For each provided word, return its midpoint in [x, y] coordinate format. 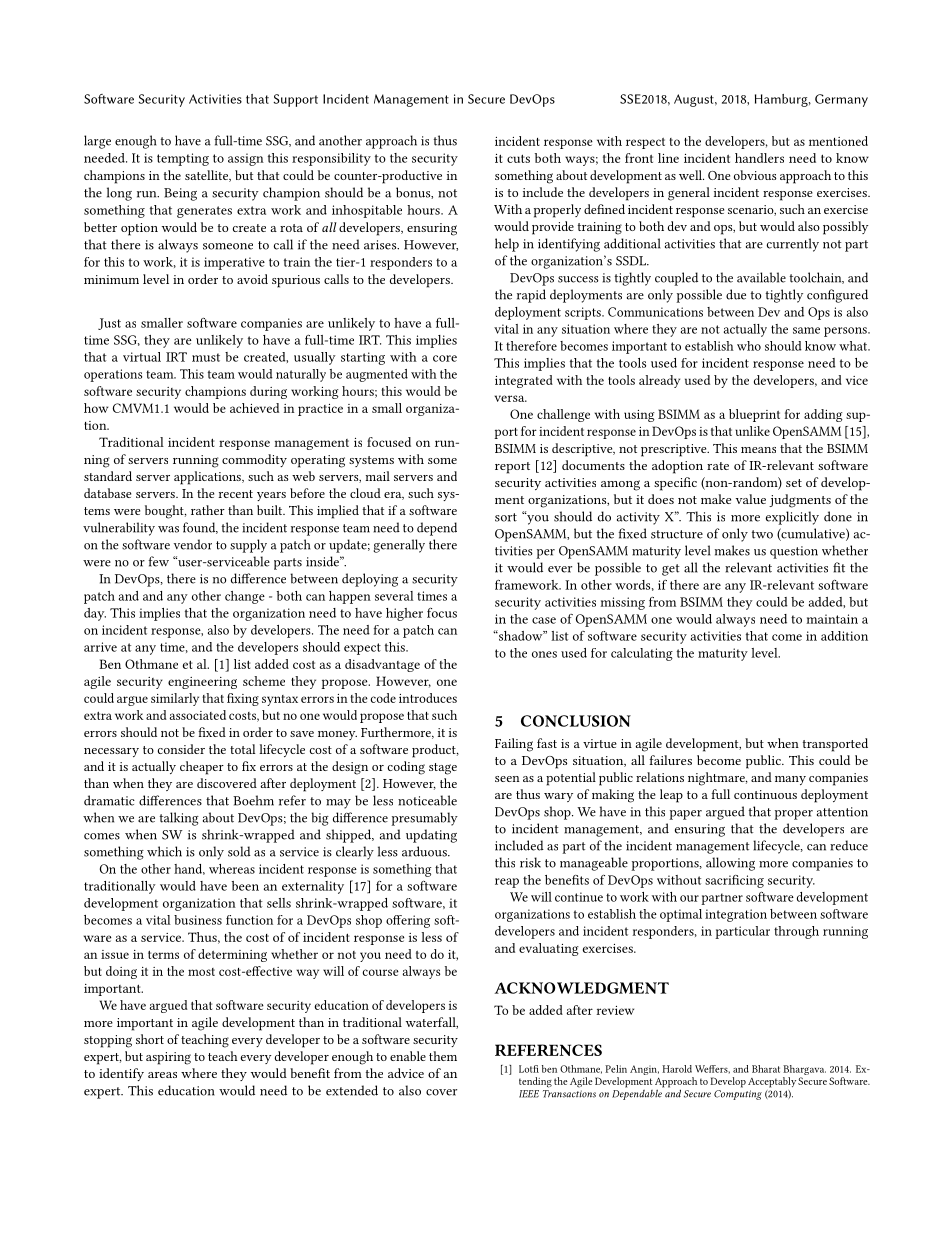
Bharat [766, 1069]
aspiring [168, 1058]
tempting [183, 159]
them [443, 1056]
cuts [518, 158]
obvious [755, 175]
